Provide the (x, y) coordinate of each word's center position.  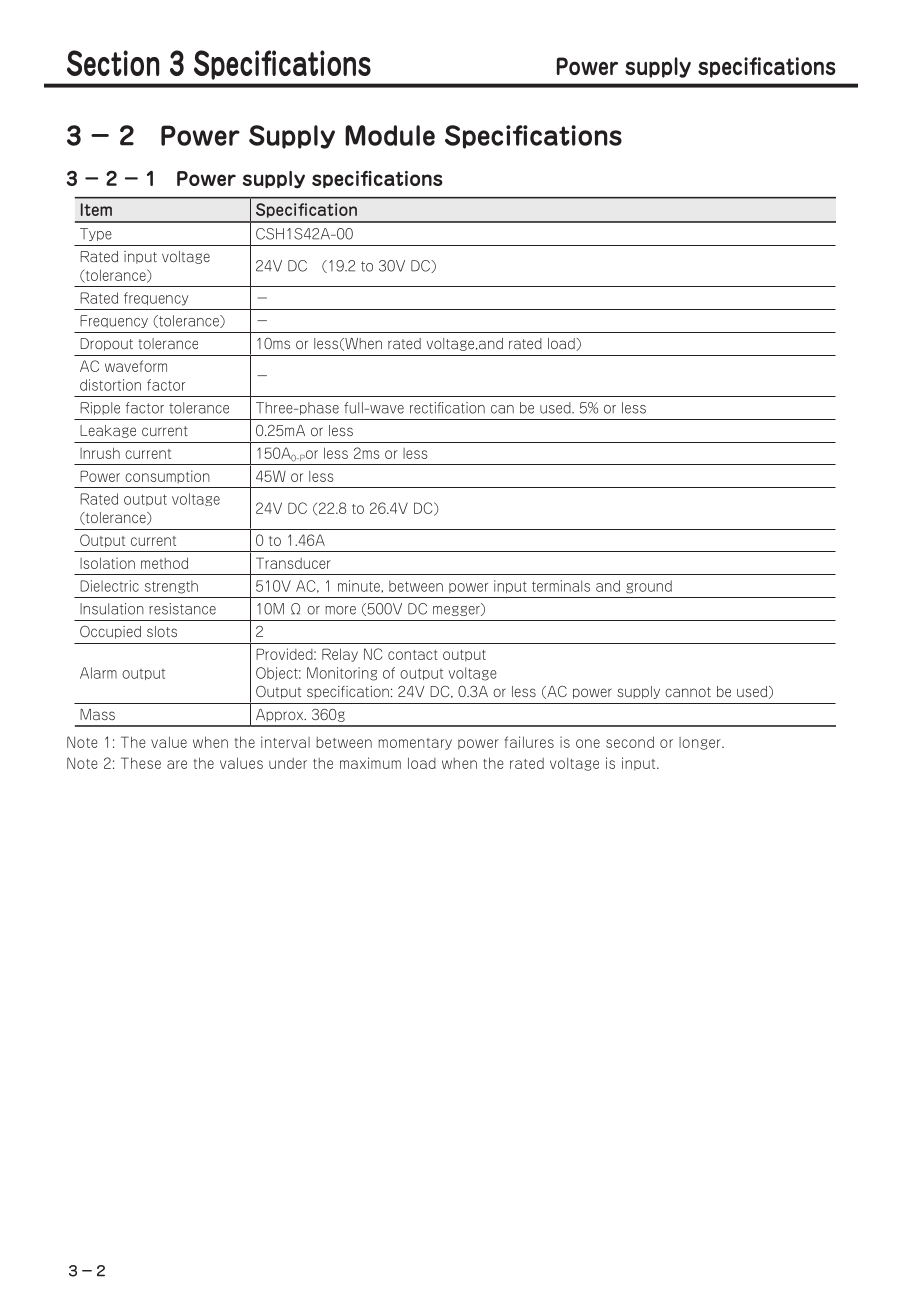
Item (96, 209)
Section (113, 63)
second (630, 742)
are (177, 764)
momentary (415, 744)
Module (390, 135)
